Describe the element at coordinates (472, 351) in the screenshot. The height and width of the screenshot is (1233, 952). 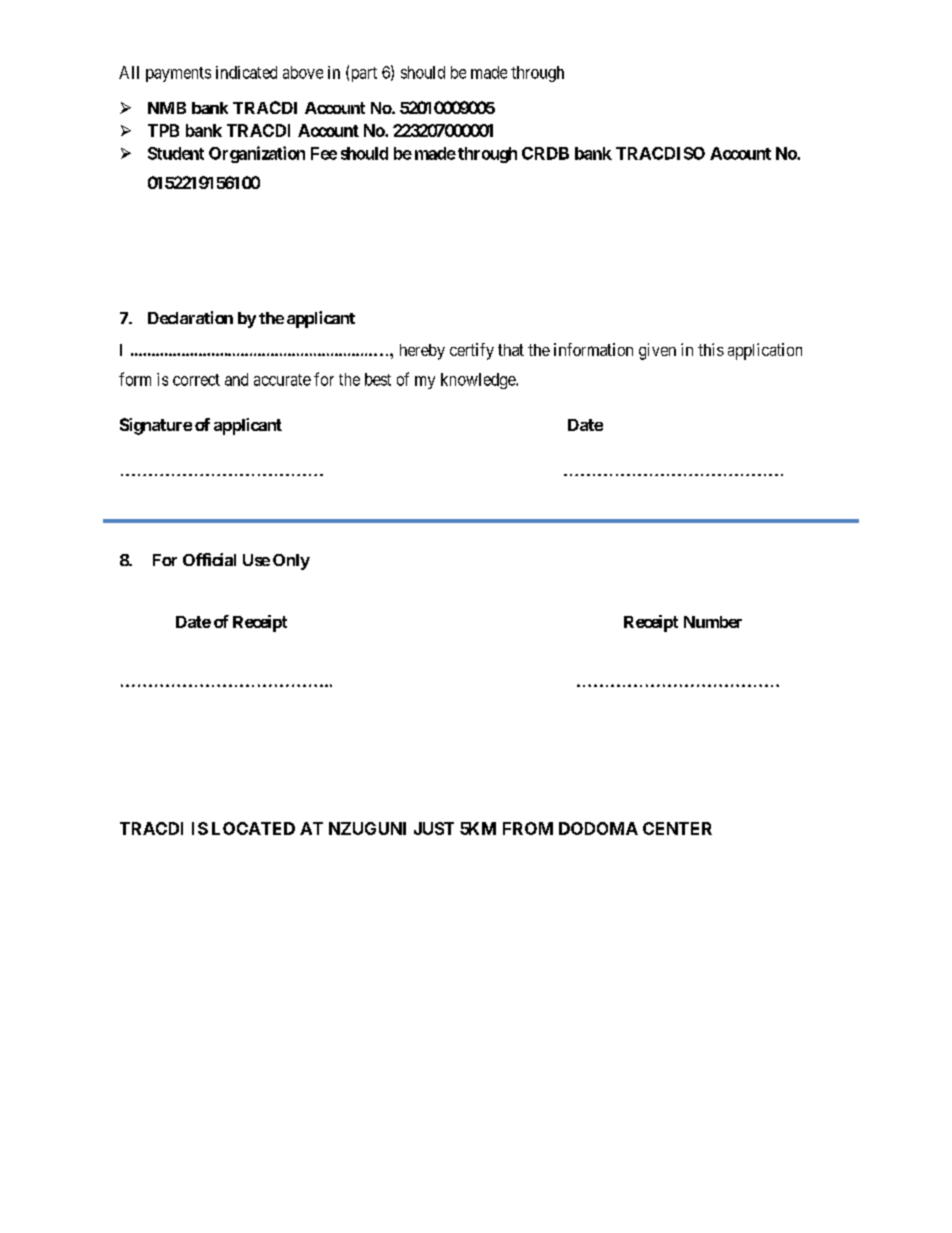
I see `certify` at that location.
